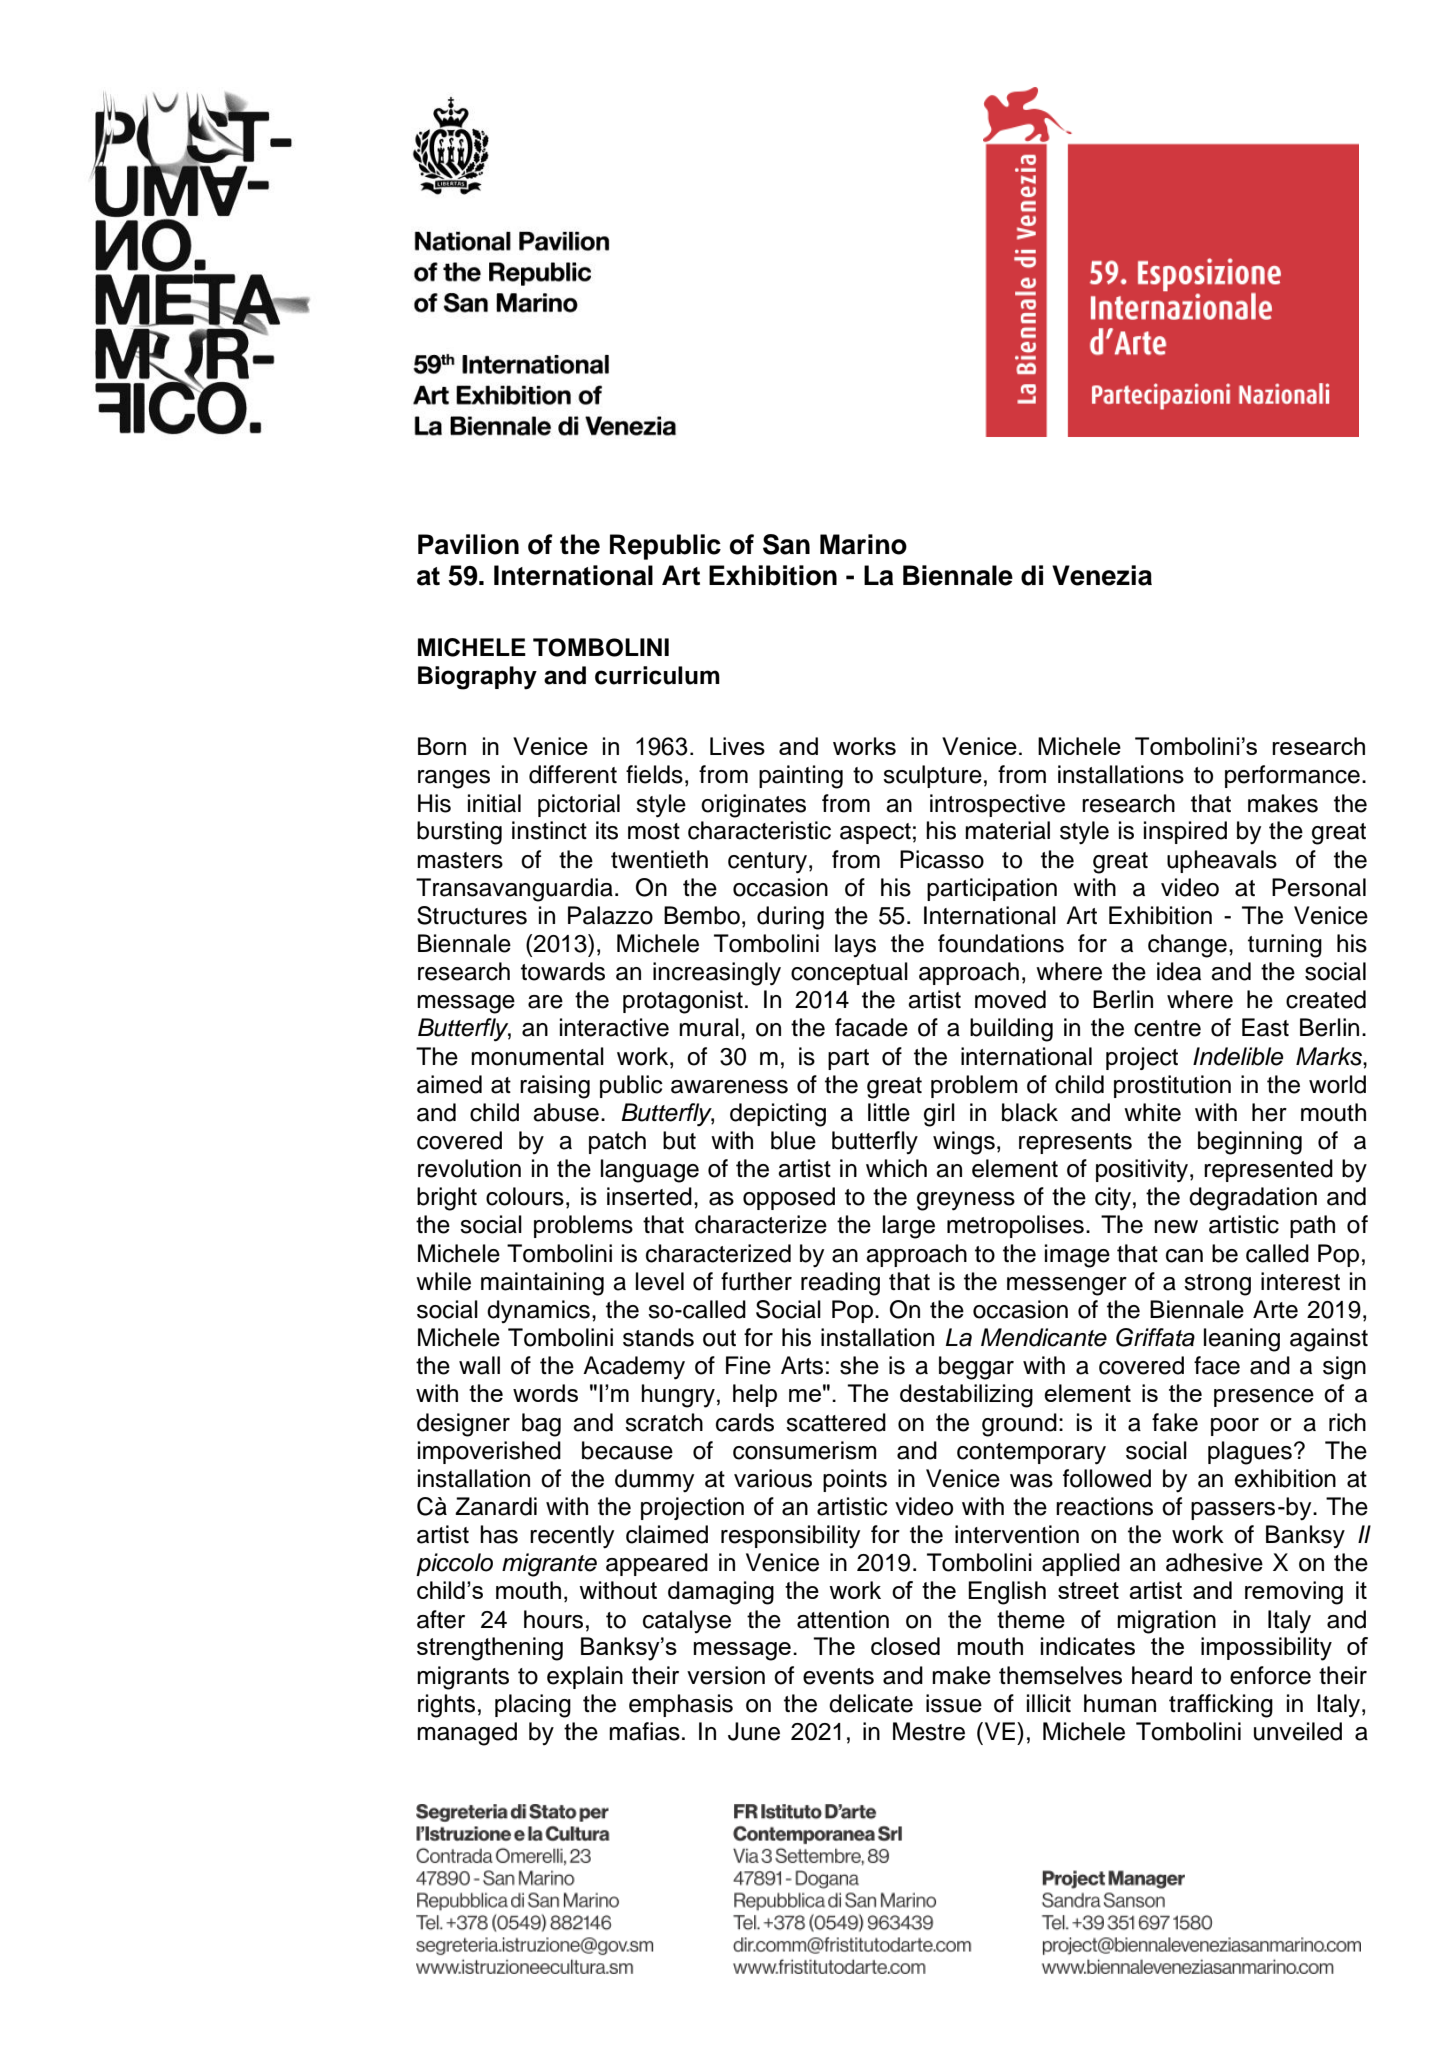 This screenshot has width=1456, height=2060. Describe the element at coordinates (468, 544) in the screenshot. I see `Pavilion` at that location.
